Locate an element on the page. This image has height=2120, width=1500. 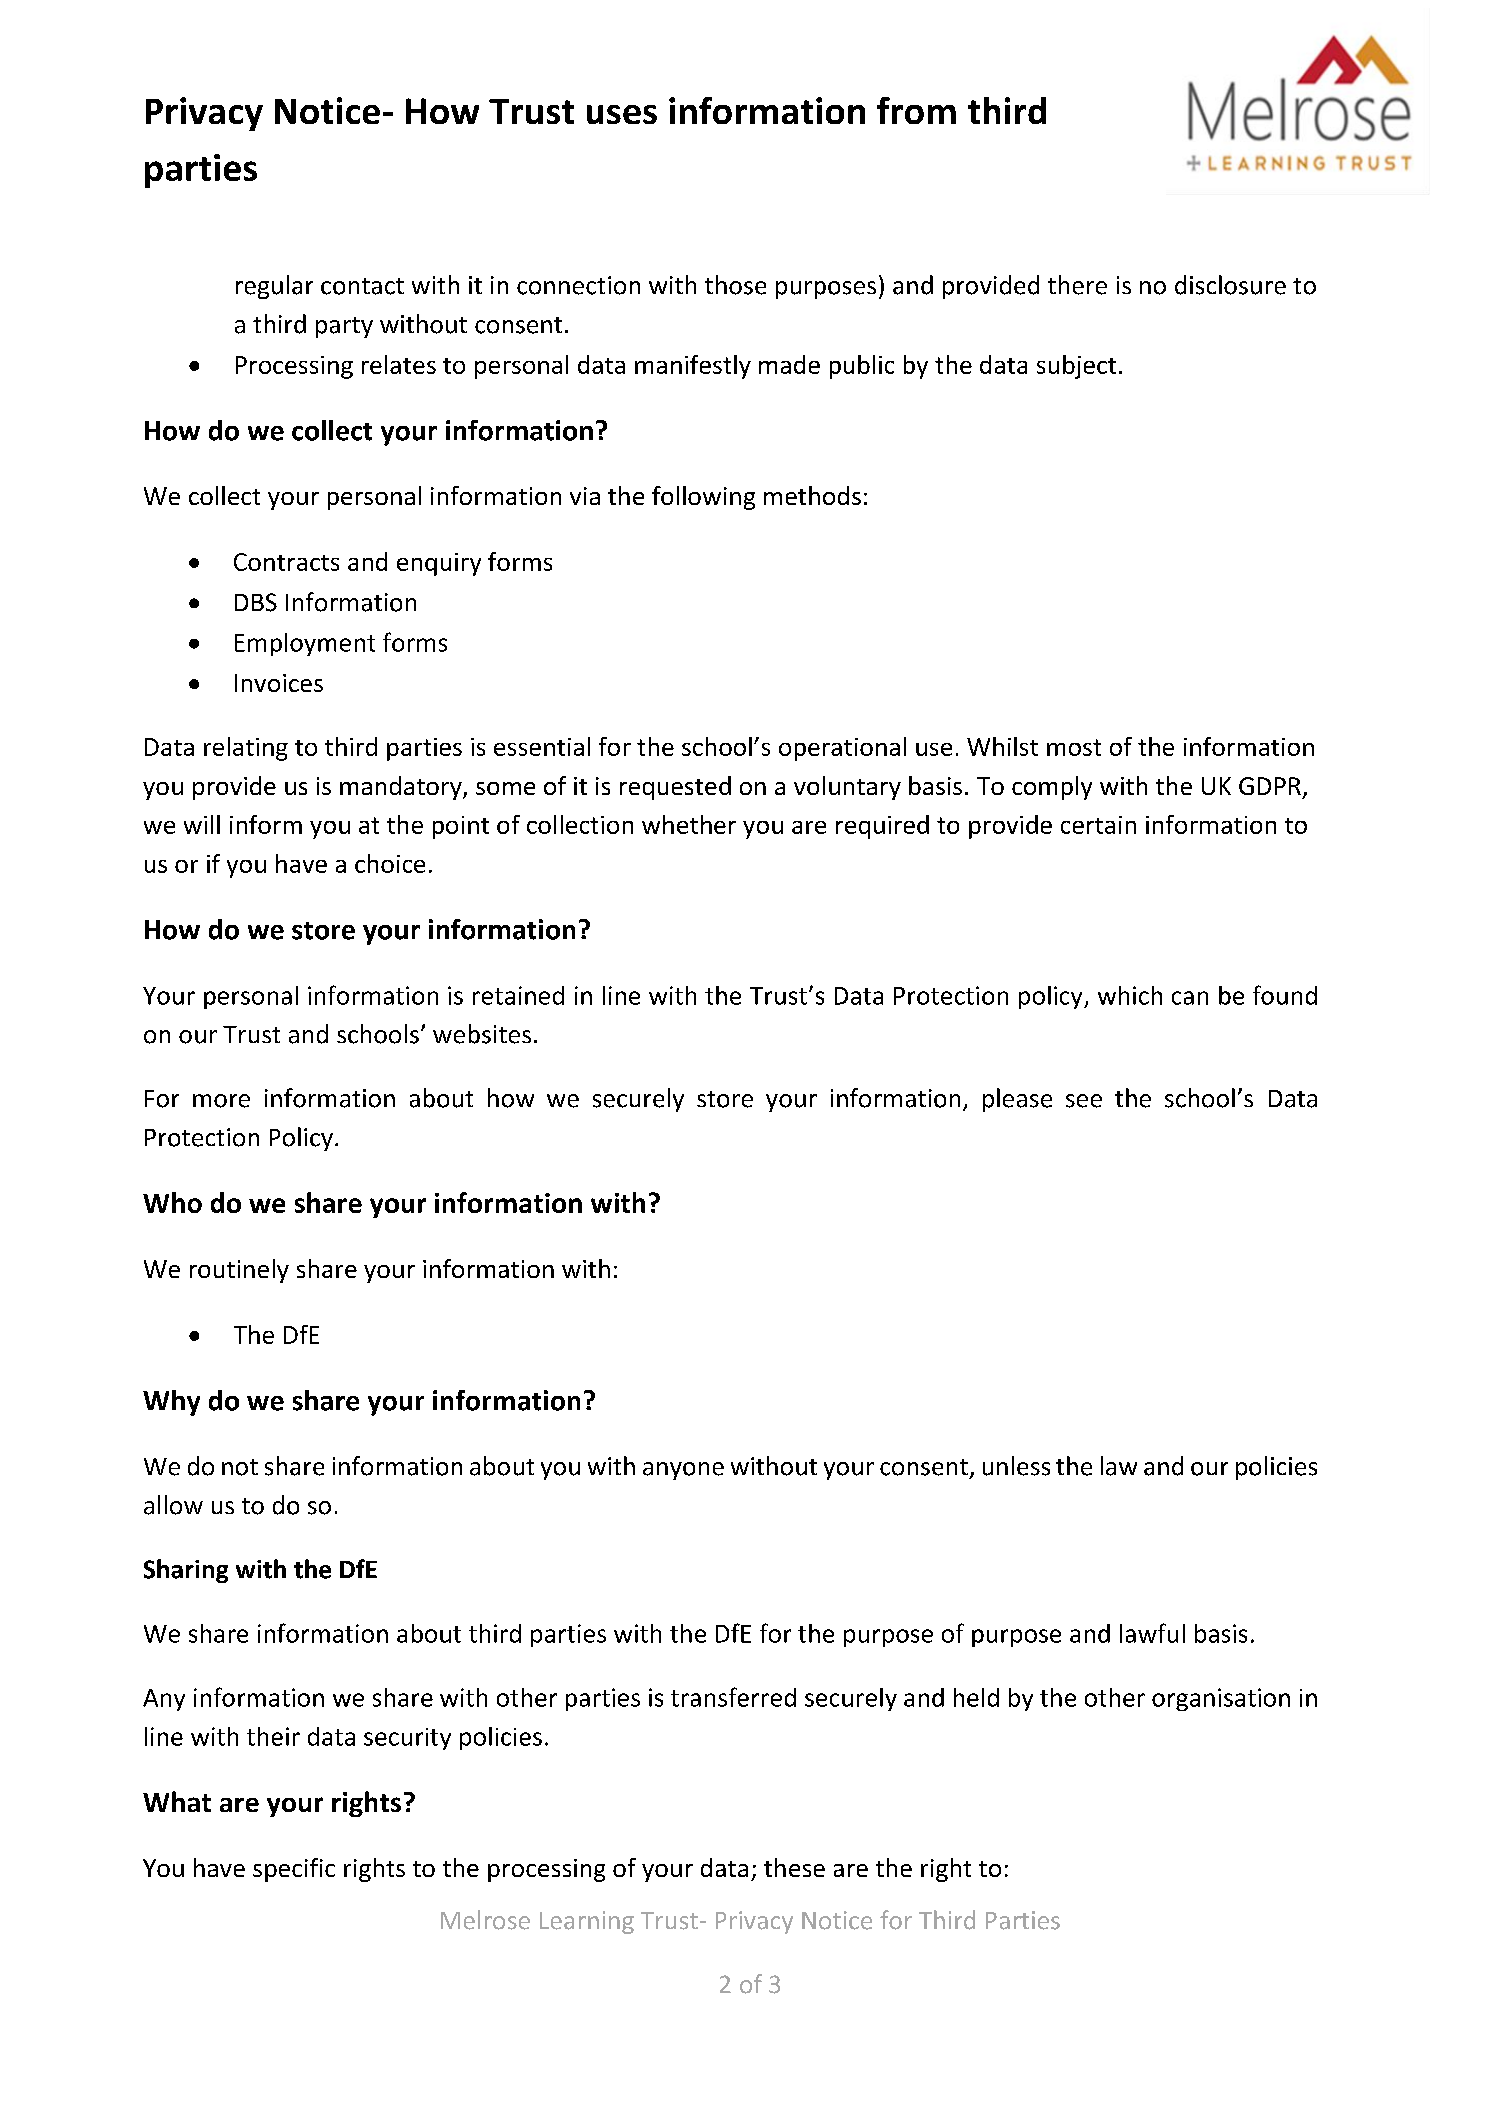
unless is located at coordinates (1016, 1466).
